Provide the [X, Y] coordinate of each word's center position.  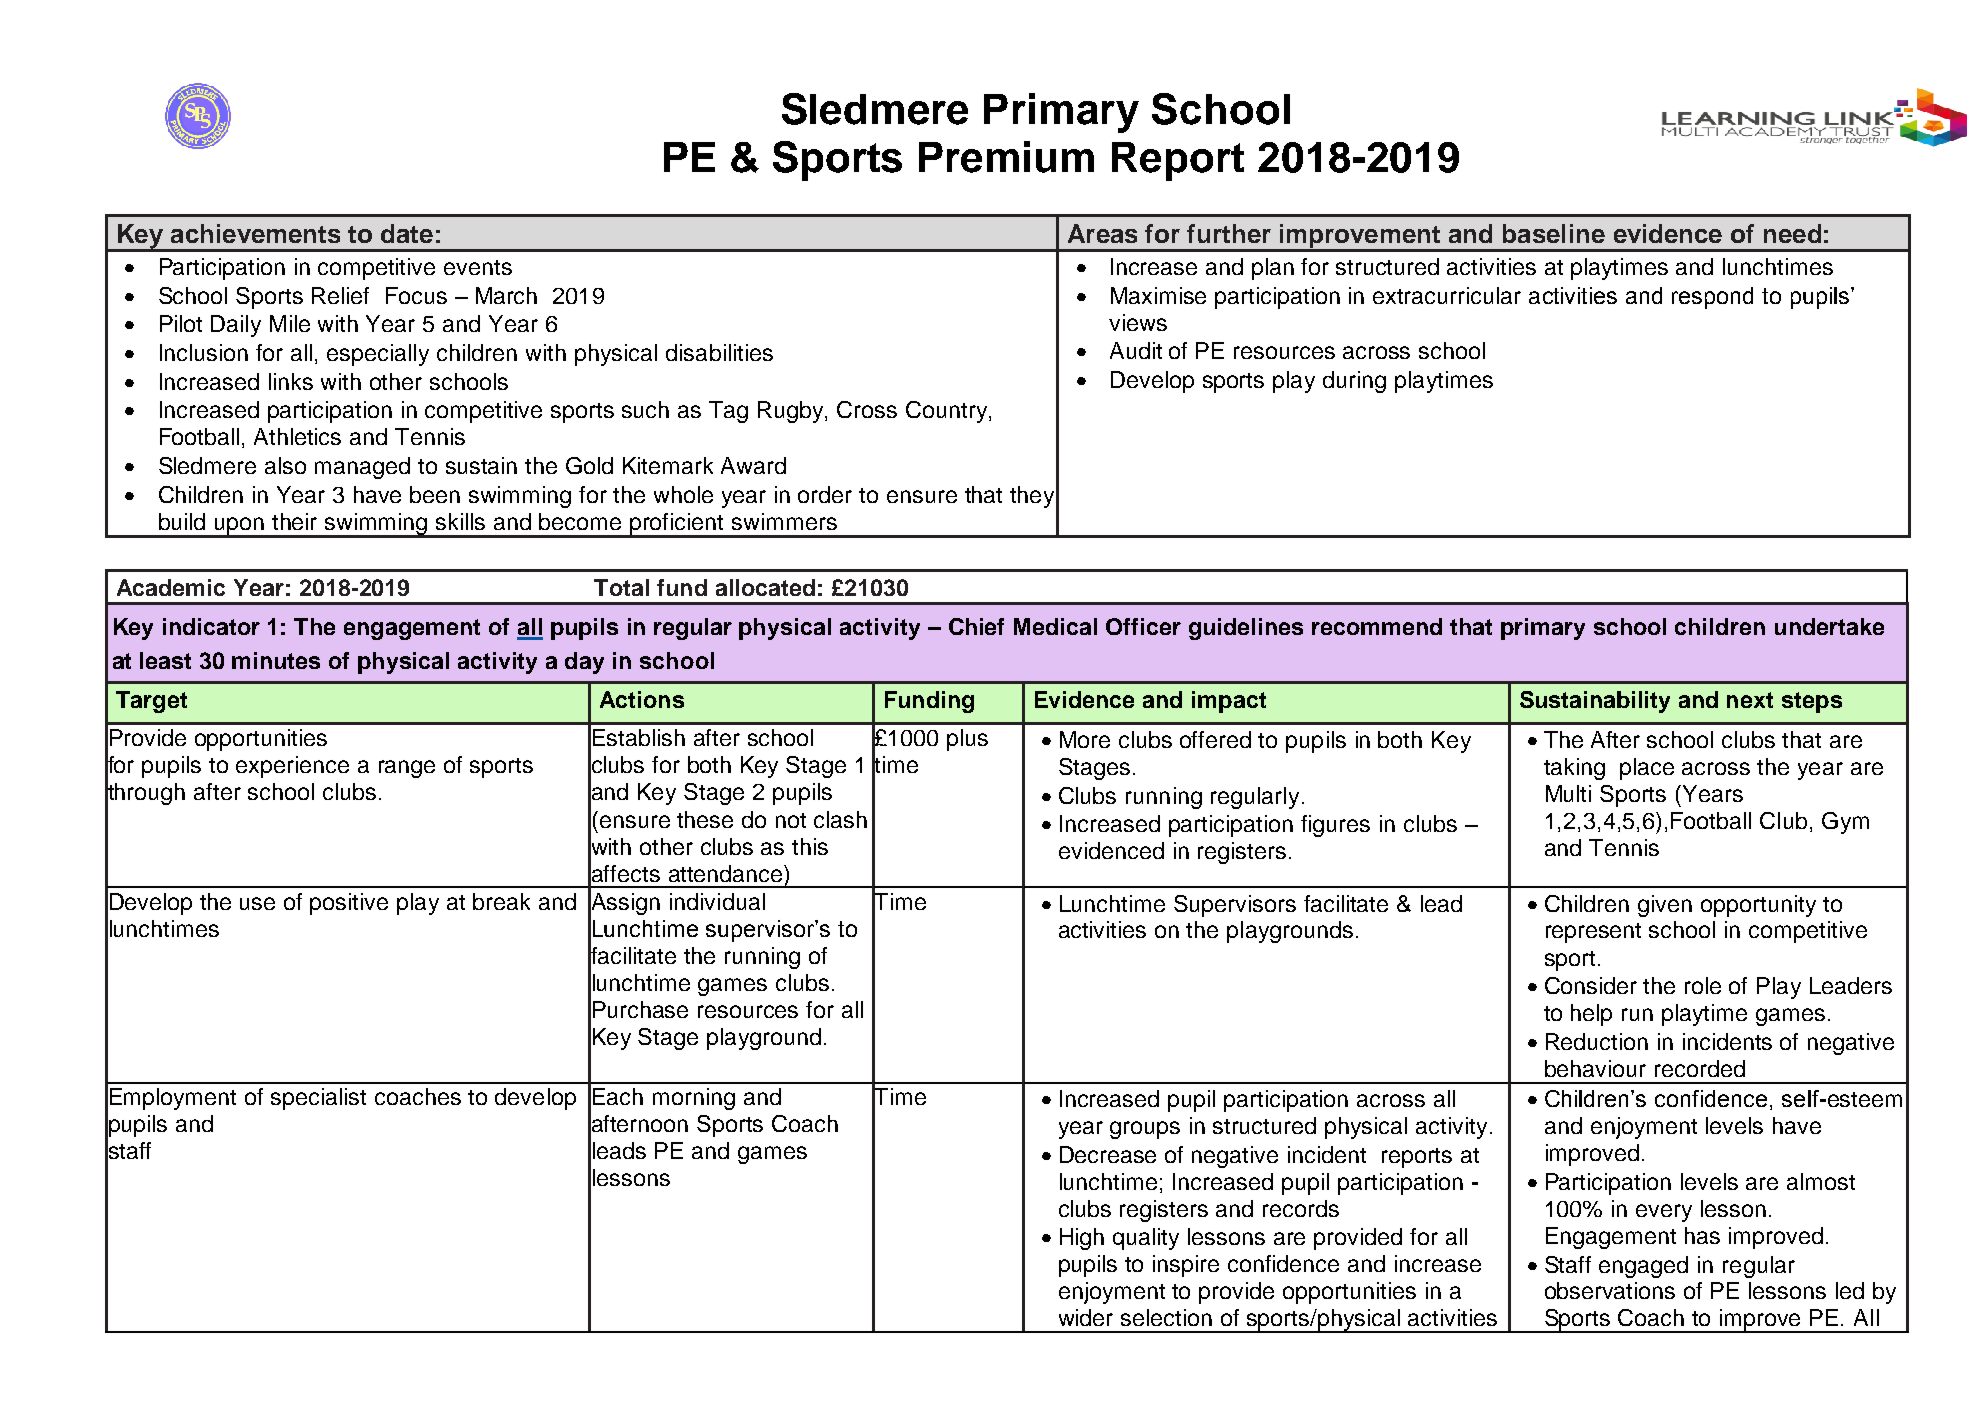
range [407, 769]
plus [967, 740]
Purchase [640, 1009]
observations [1610, 1290]
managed [362, 468]
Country [948, 412]
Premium [1006, 157]
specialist [318, 1099]
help [1591, 1015]
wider [1086, 1317]
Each [618, 1096]
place [1647, 769]
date [407, 233]
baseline [1554, 233]
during [1354, 382]
